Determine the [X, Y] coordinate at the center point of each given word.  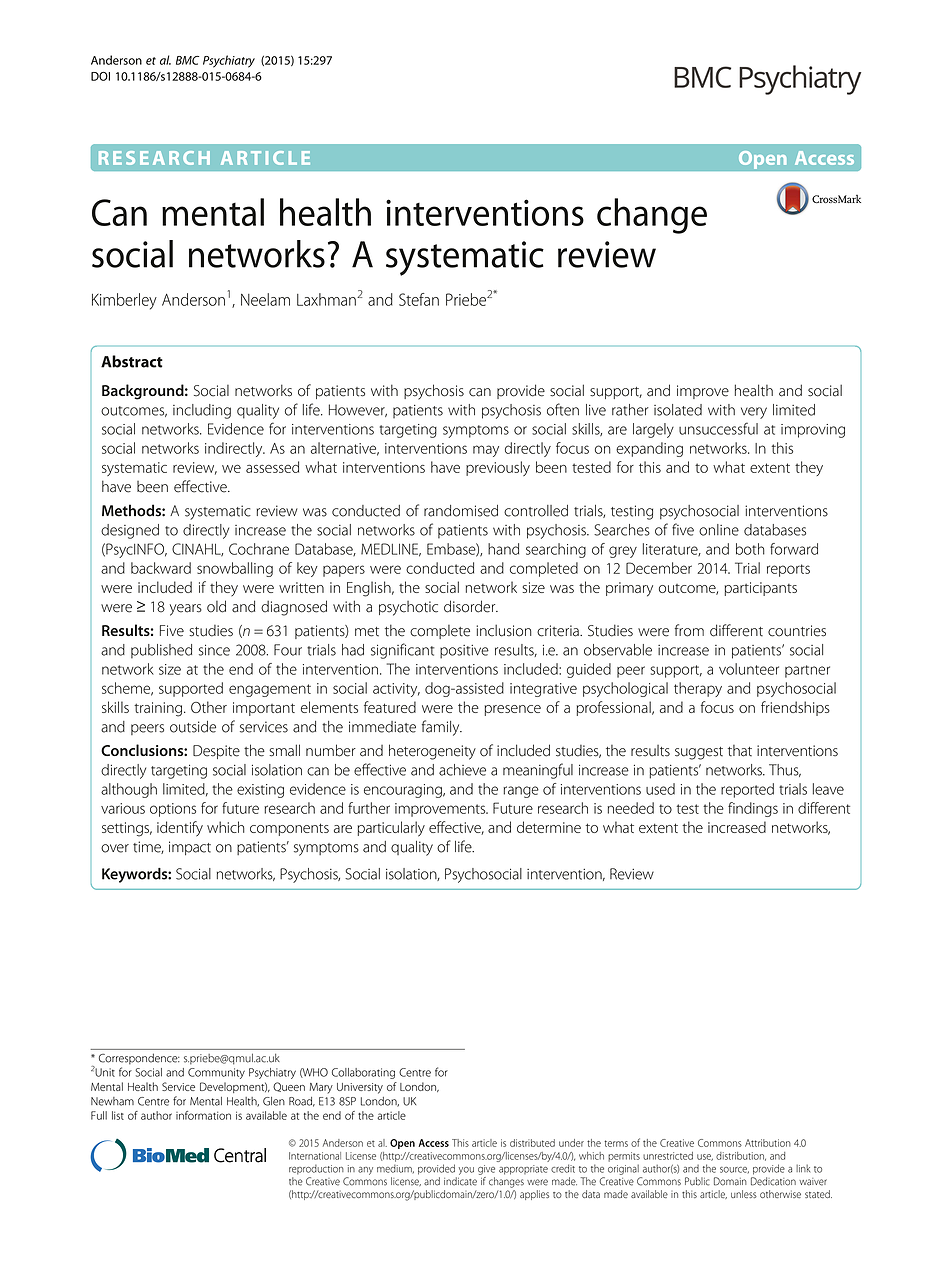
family [442, 728]
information [203, 1115]
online [719, 530]
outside [193, 727]
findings [753, 809]
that [740, 751]
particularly [391, 829]
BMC [187, 60]
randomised [461, 511]
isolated [678, 410]
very [754, 413]
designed [130, 531]
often [563, 409]
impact [190, 848]
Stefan [419, 299]
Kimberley [124, 301]
